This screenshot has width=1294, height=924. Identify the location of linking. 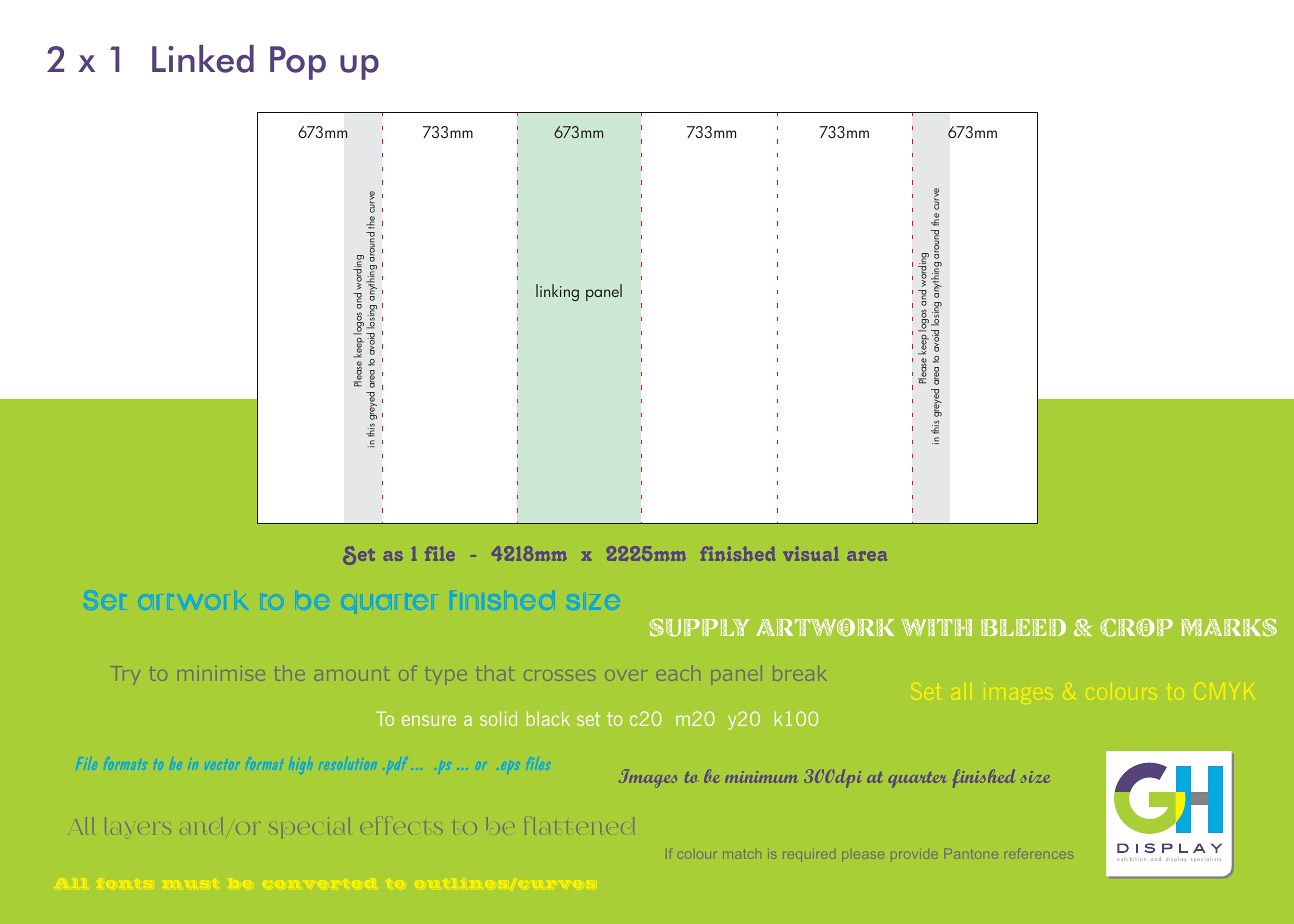
(557, 292).
